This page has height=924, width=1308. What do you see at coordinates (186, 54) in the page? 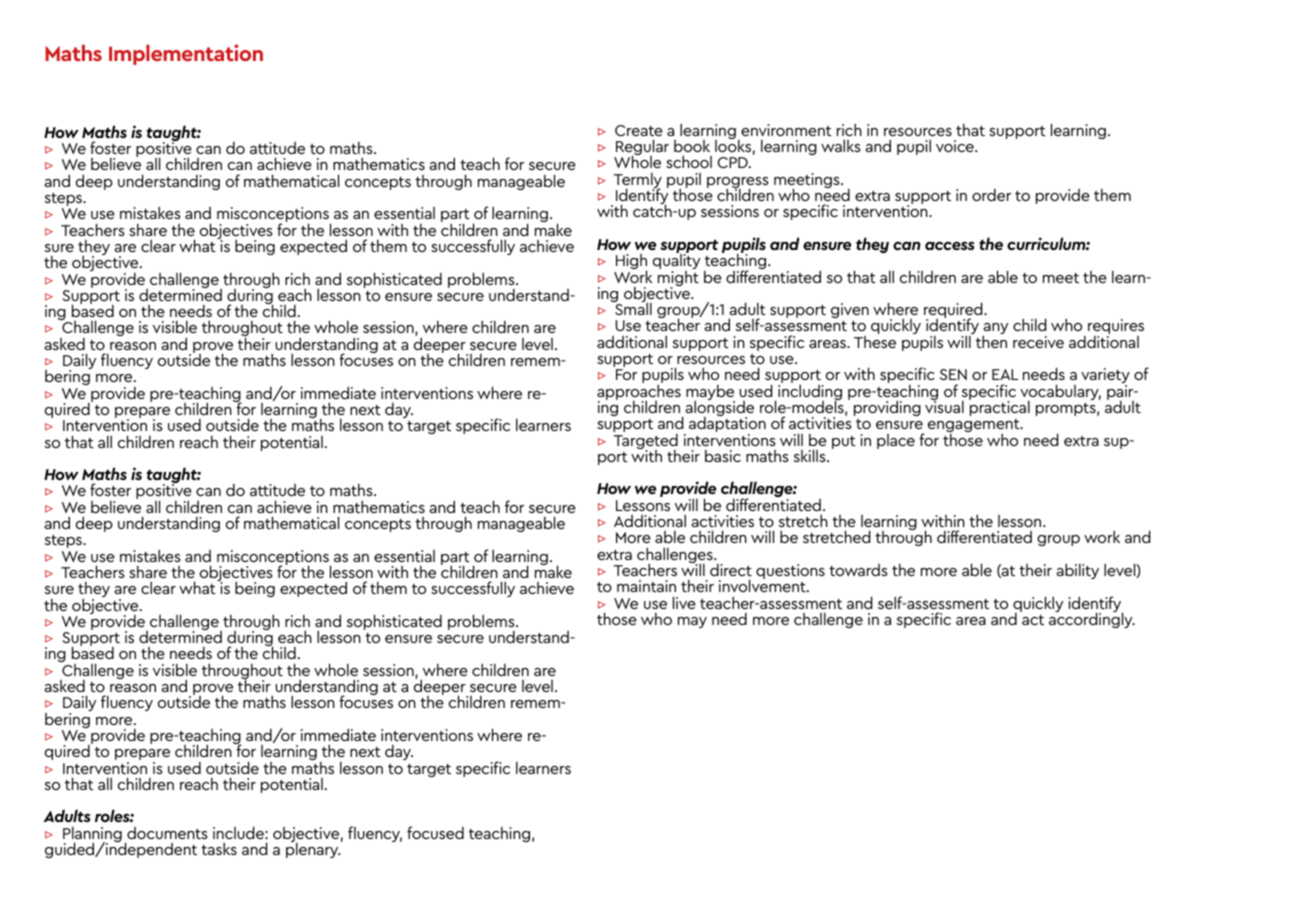
I see `Implementation` at bounding box center [186, 54].
